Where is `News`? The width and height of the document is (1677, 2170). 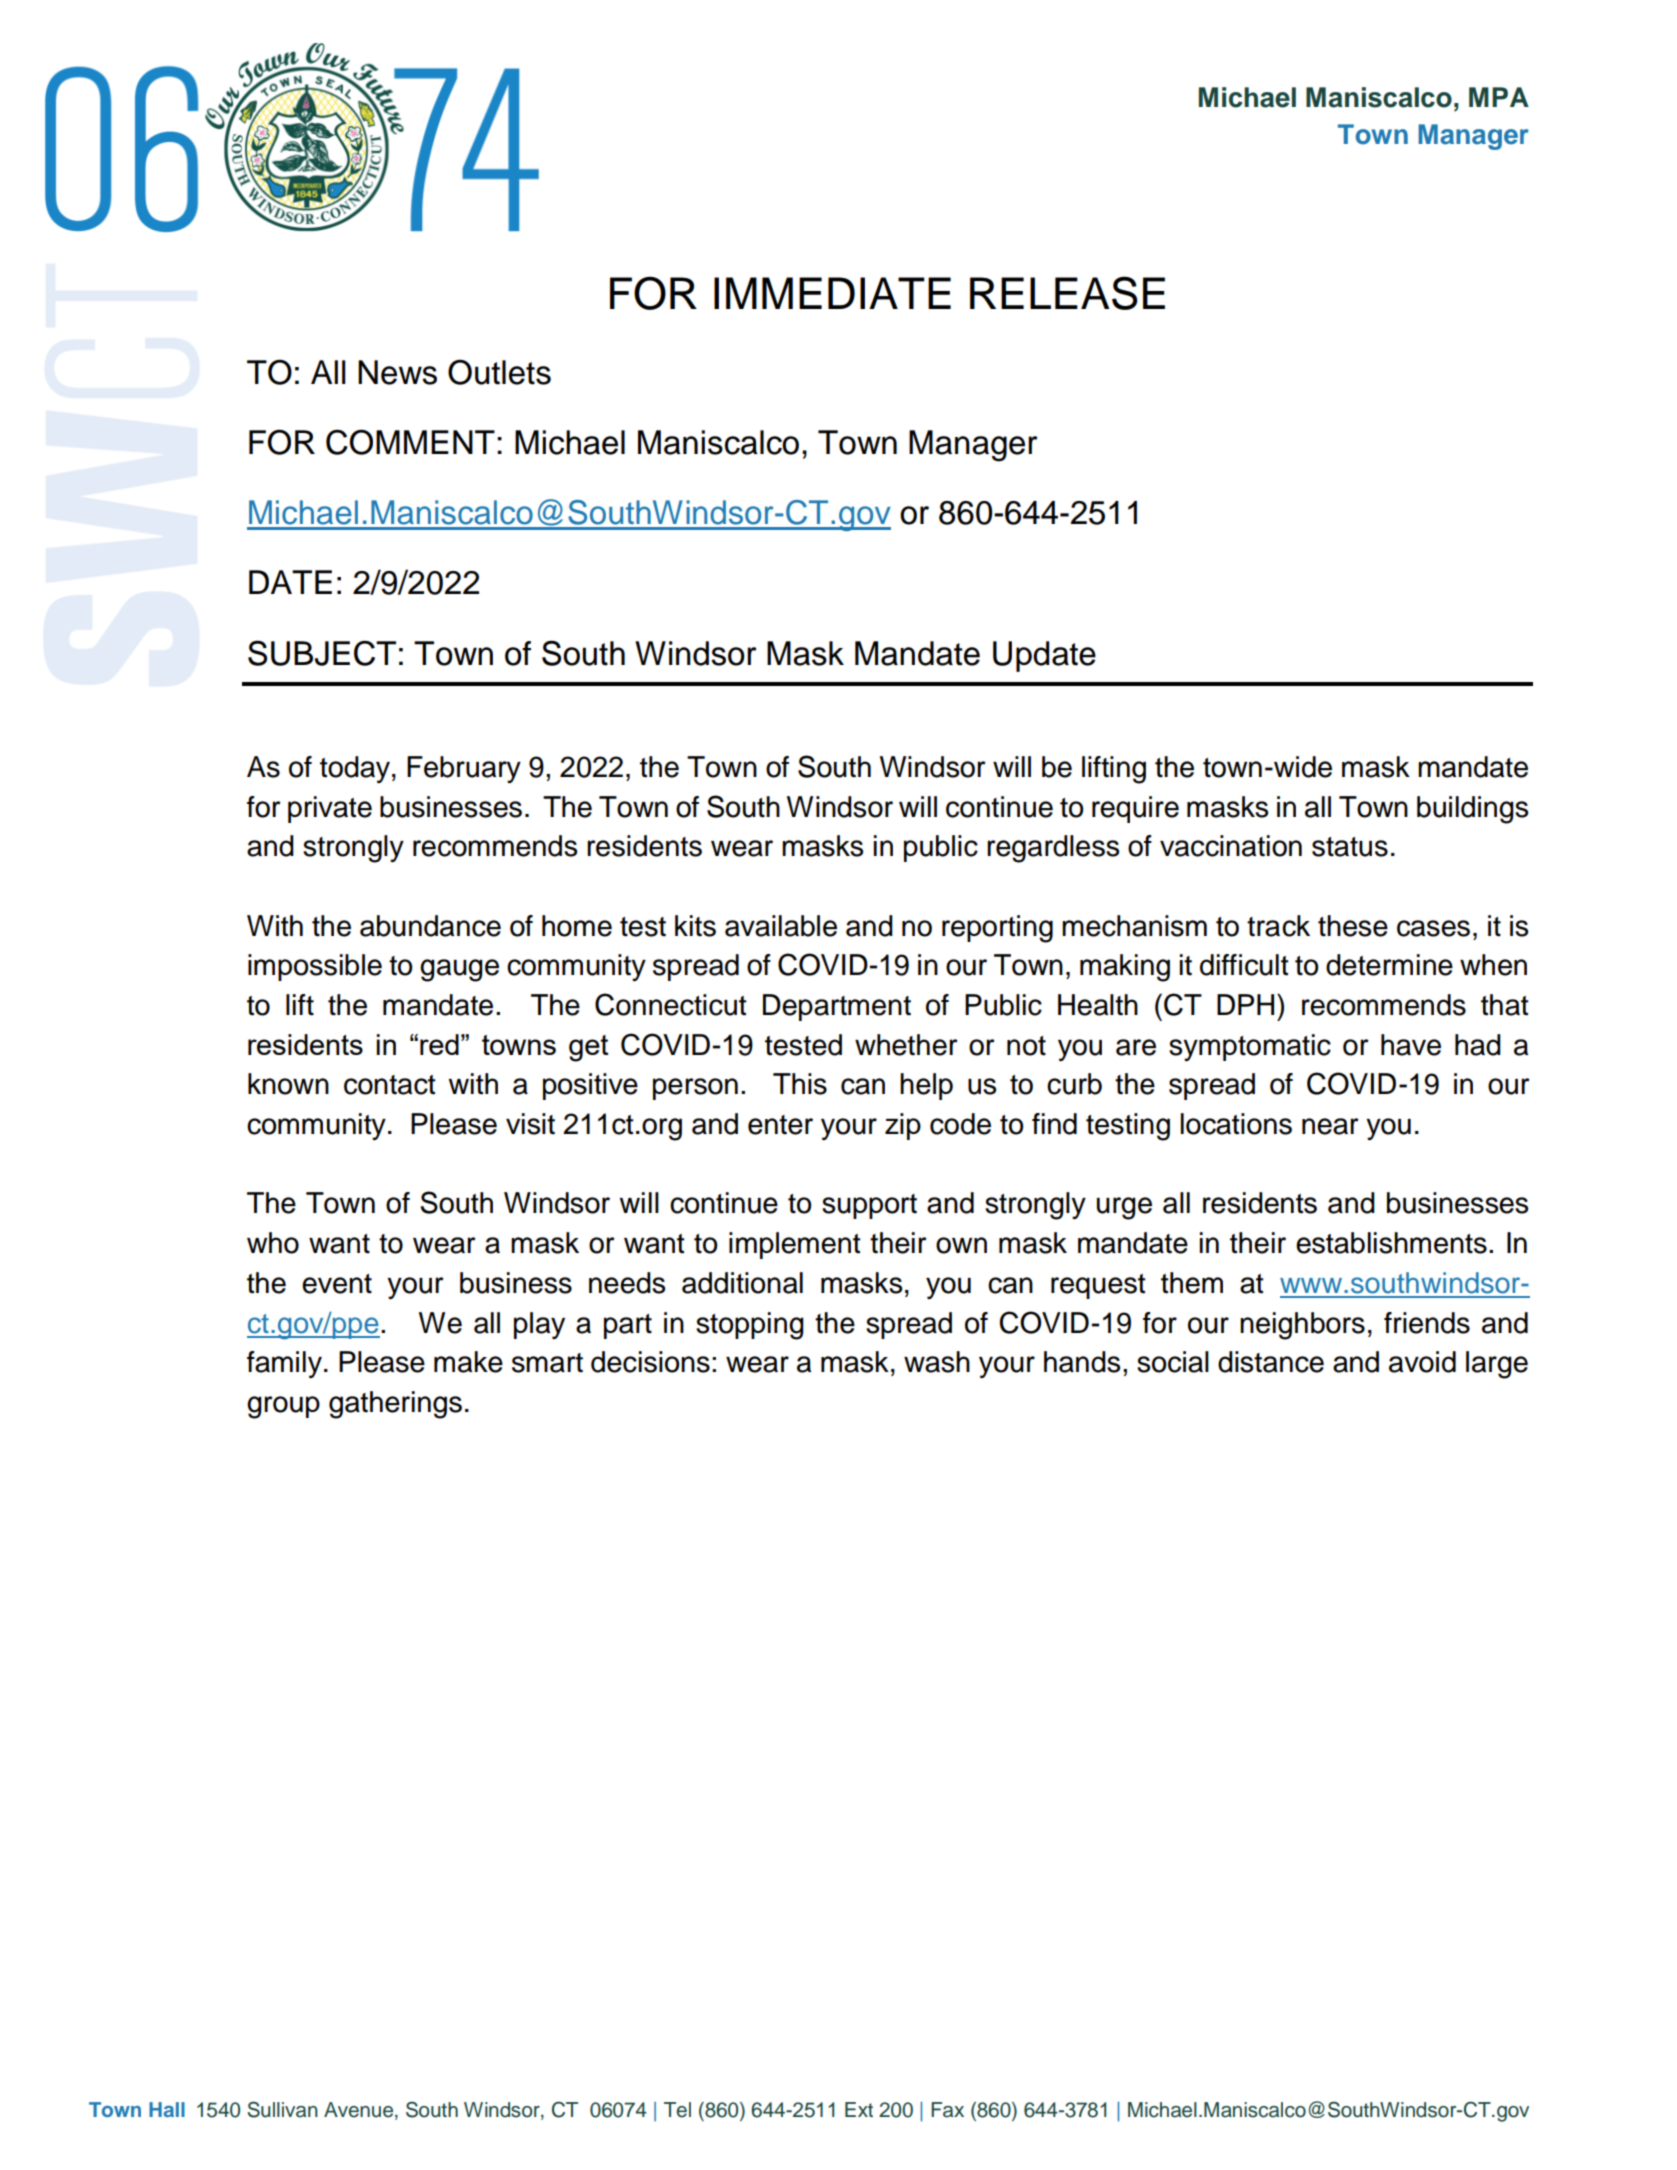
News is located at coordinates (397, 372).
